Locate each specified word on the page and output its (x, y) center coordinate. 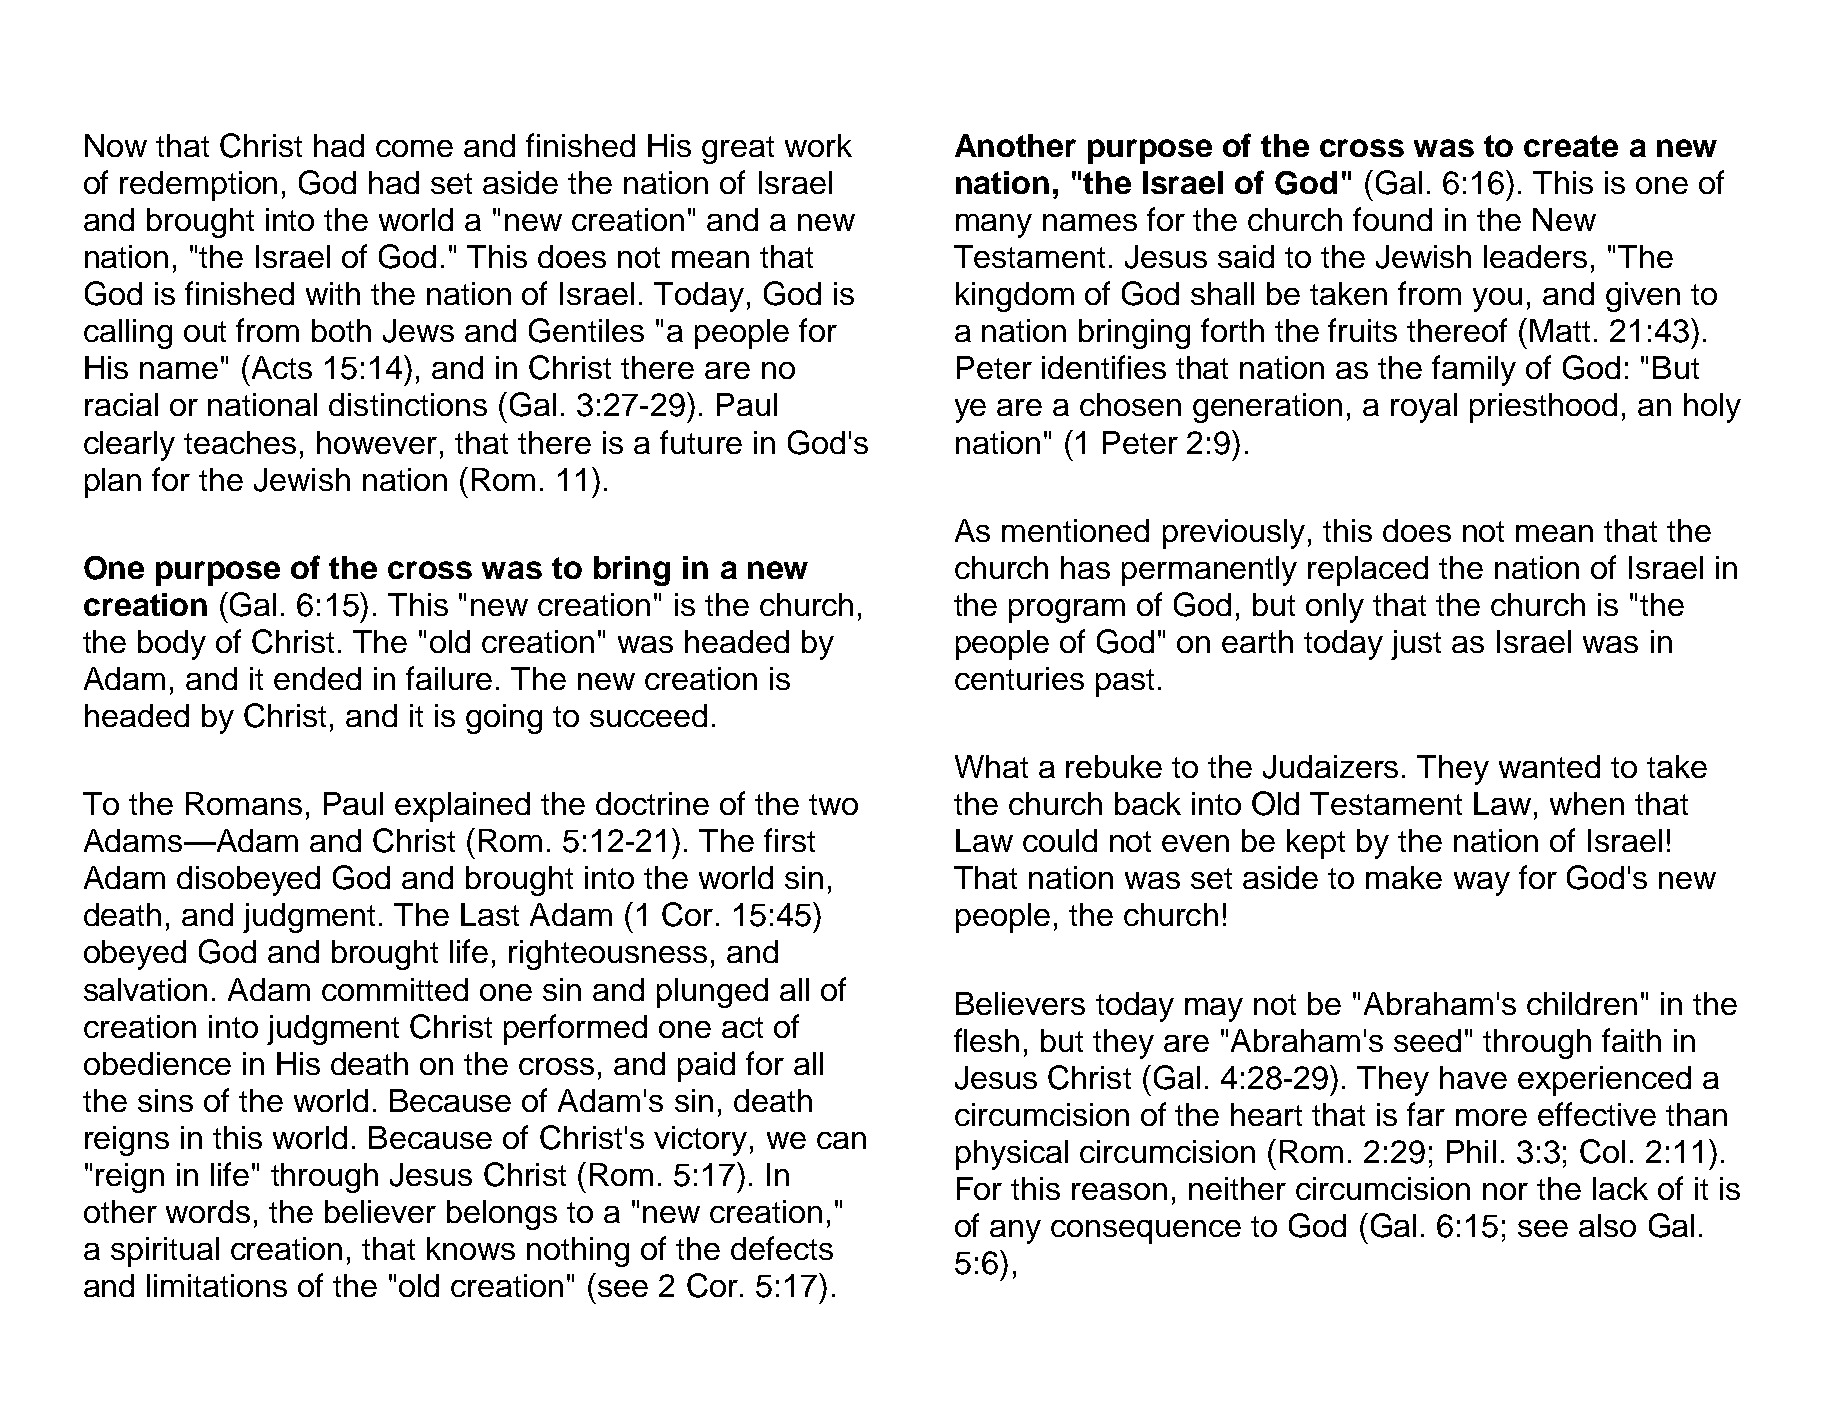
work (818, 145)
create (1571, 146)
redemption (198, 186)
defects (782, 1248)
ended (317, 678)
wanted (1549, 766)
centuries (1019, 678)
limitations (217, 1285)
